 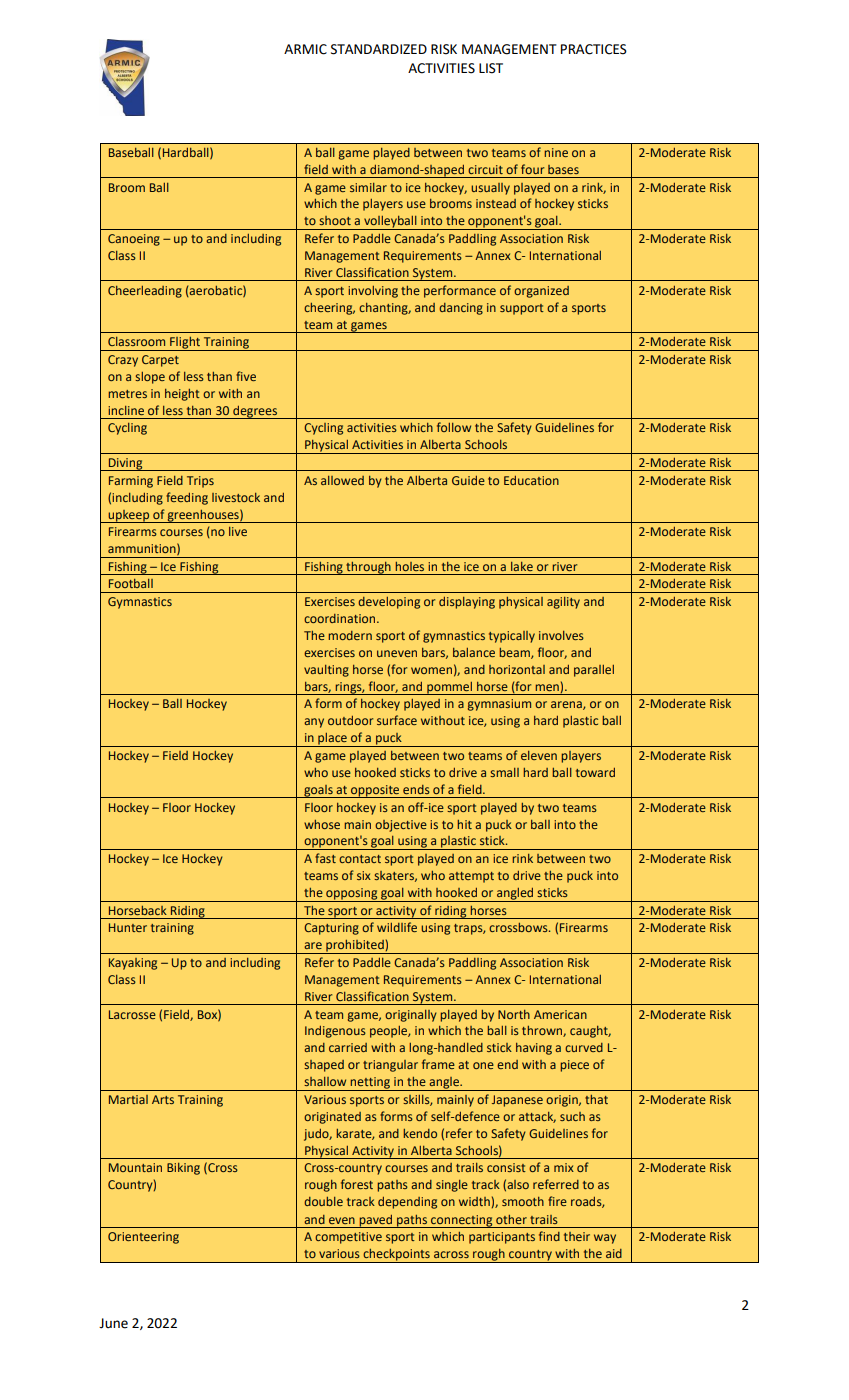 What do you see at coordinates (143, 1238) in the page?
I see `Orienteering` at bounding box center [143, 1238].
